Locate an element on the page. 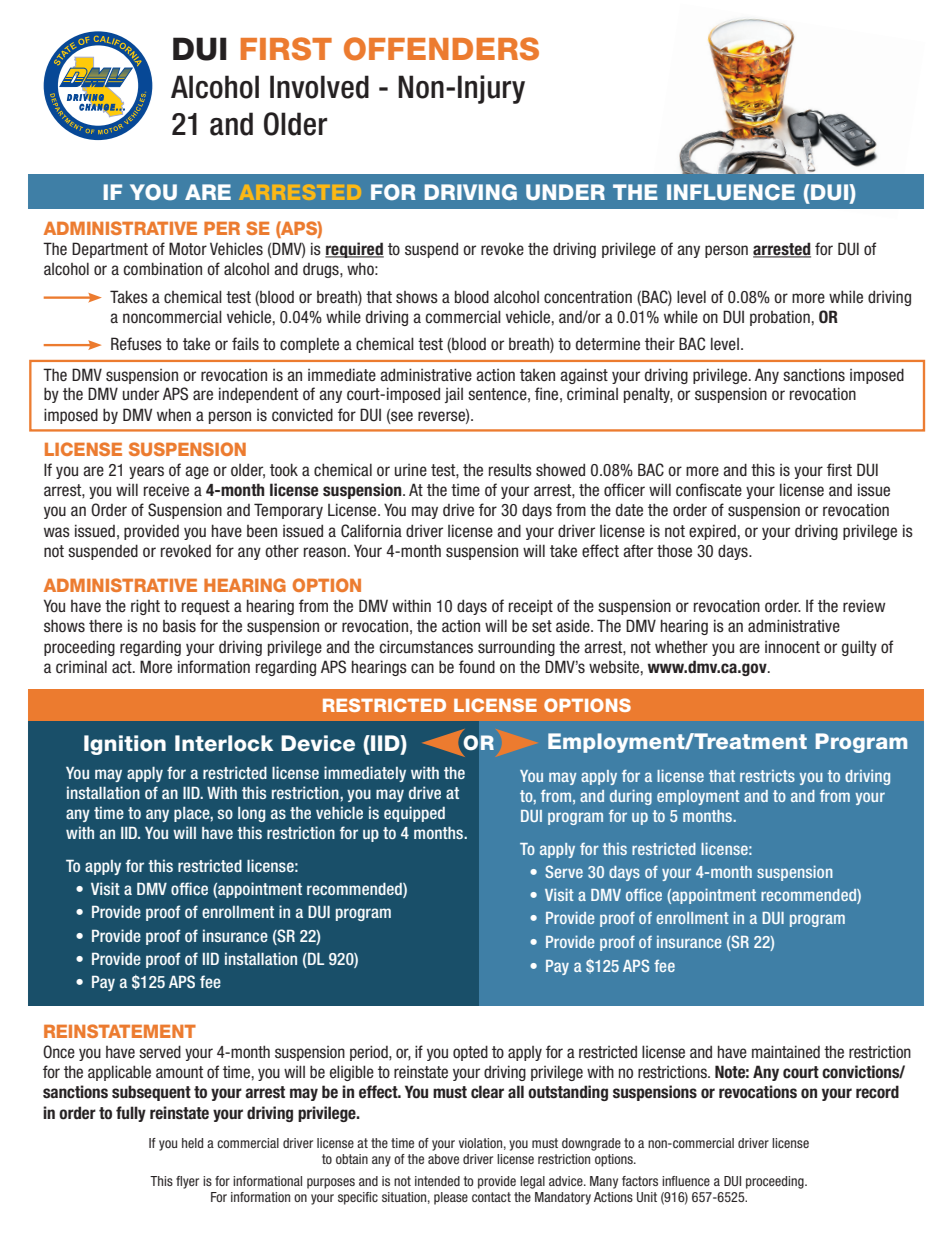  probation is located at coordinates (780, 318).
